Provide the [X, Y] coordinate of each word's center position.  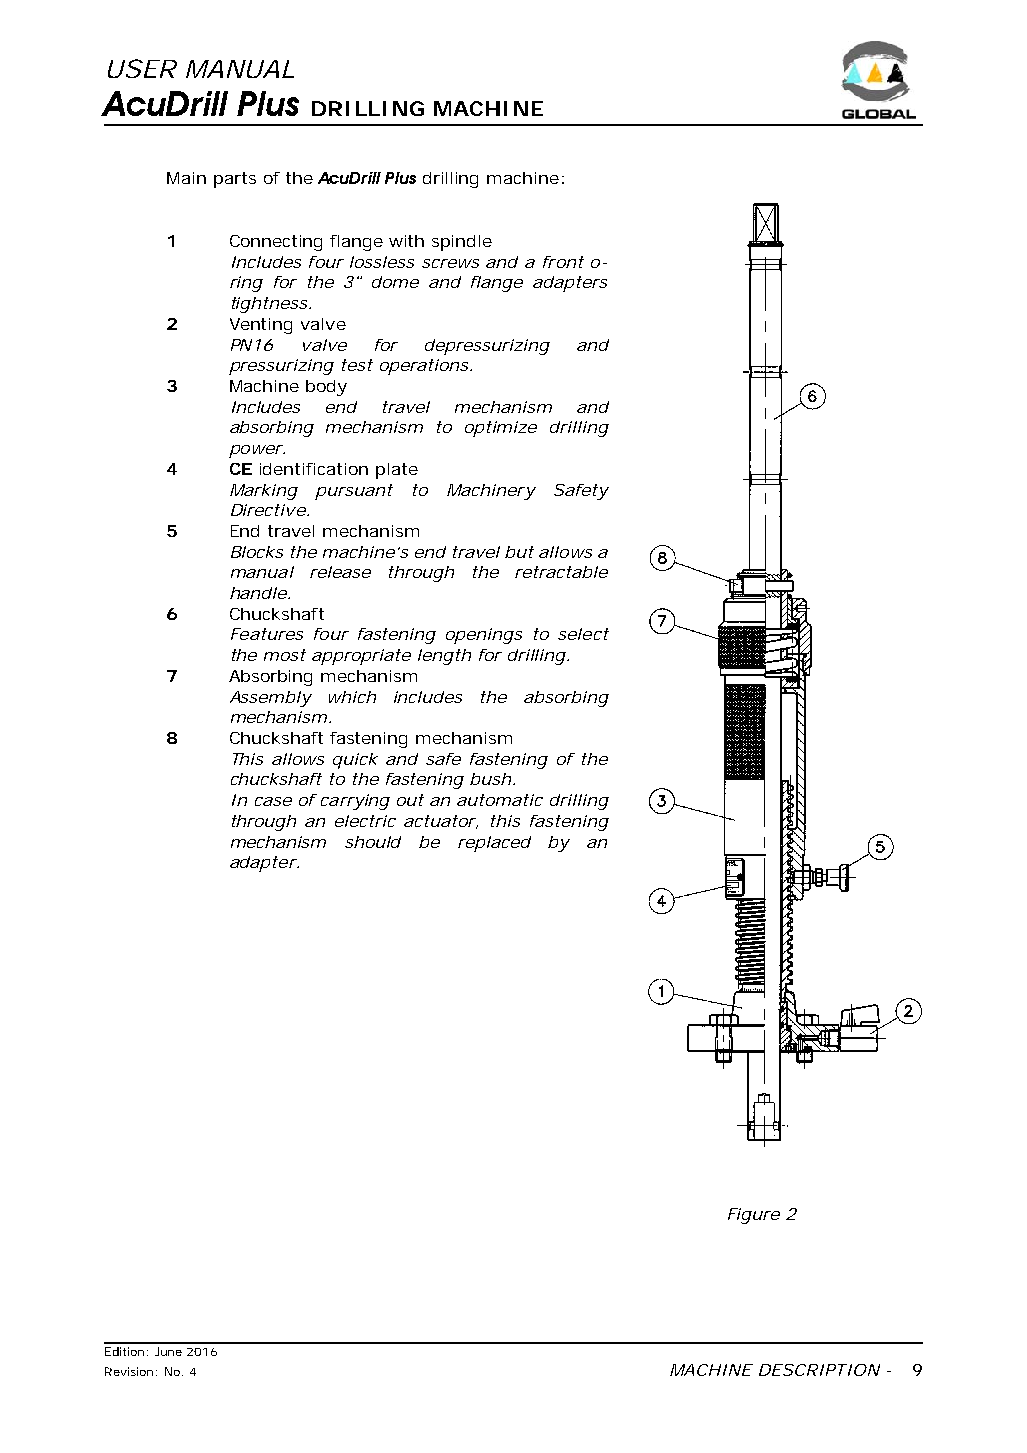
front [563, 262]
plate [397, 471]
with [406, 241]
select [583, 634]
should [373, 842]
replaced [494, 844]
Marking [264, 492]
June [168, 1351]
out [410, 800]
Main [186, 178]
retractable [561, 572]
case [273, 801]
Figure [754, 1216]
